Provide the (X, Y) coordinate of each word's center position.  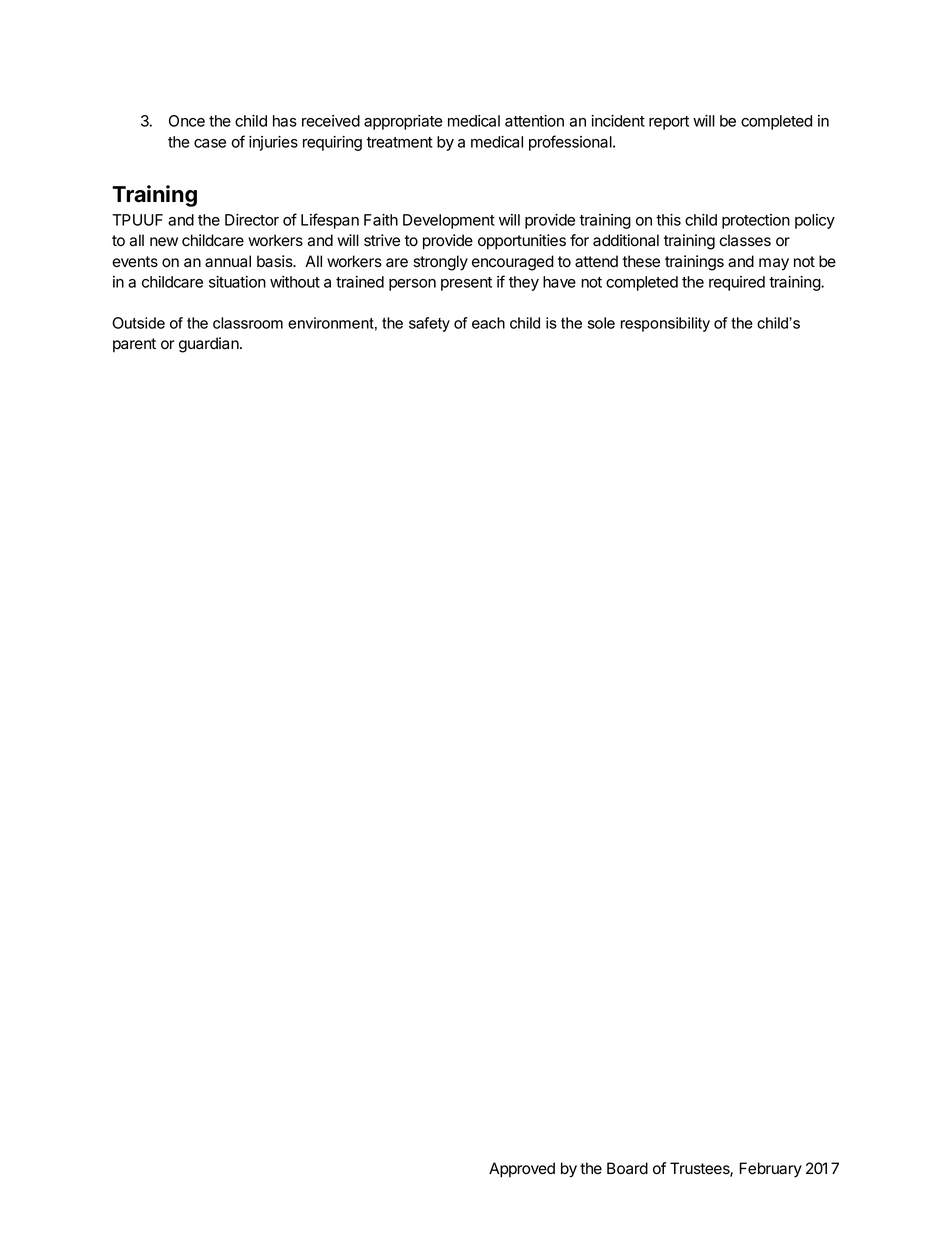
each (488, 323)
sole (601, 323)
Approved (522, 1170)
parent (134, 345)
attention (534, 121)
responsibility (665, 324)
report (669, 123)
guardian (210, 345)
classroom (248, 323)
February (771, 1170)
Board (627, 1168)
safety (429, 324)
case (210, 143)
